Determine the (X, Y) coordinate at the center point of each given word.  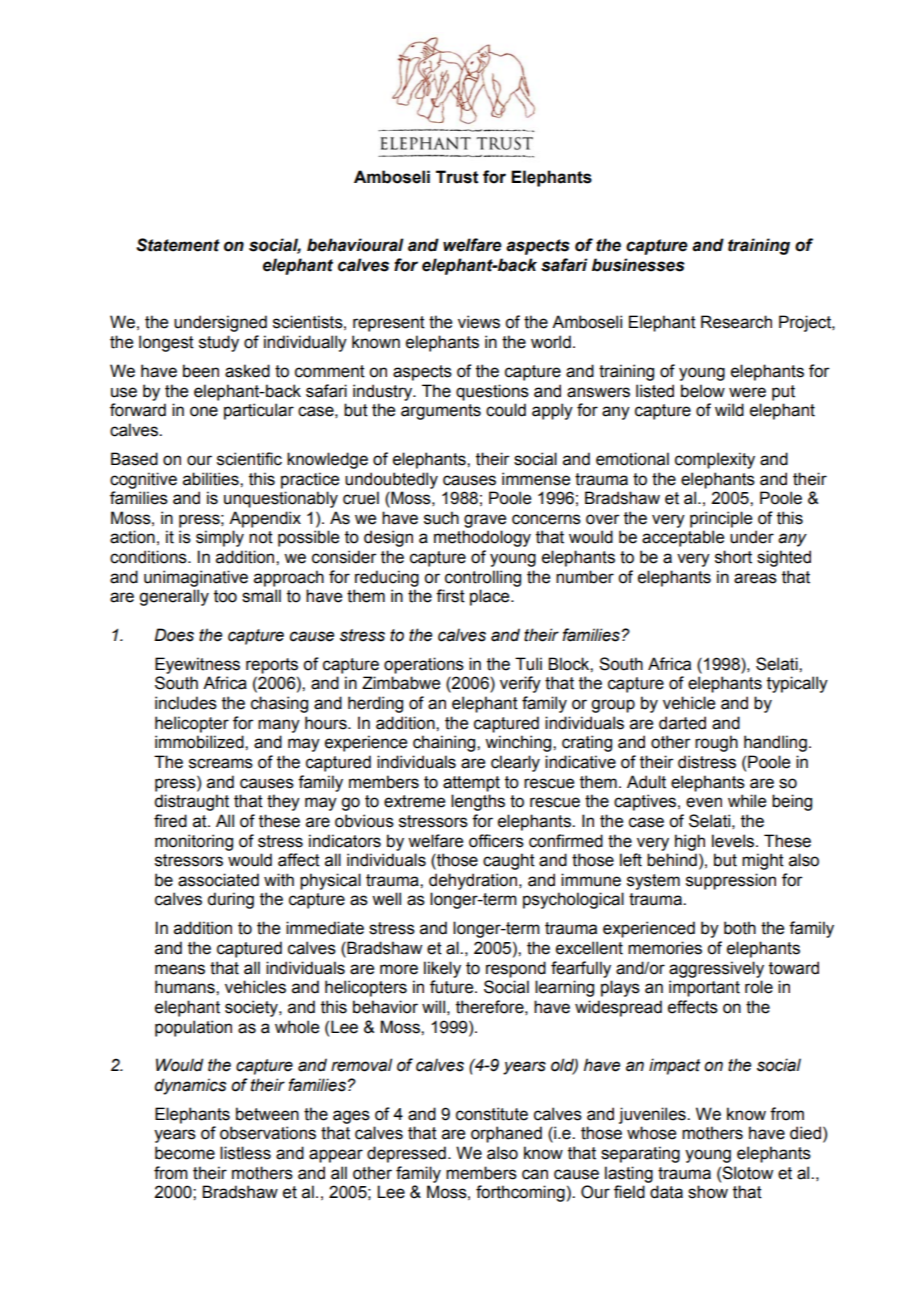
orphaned (506, 1134)
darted (682, 723)
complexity (715, 460)
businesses (638, 265)
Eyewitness (197, 665)
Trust (457, 177)
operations (424, 665)
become (185, 1153)
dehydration (473, 881)
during (230, 900)
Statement (178, 245)
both (740, 928)
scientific (249, 459)
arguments (441, 412)
